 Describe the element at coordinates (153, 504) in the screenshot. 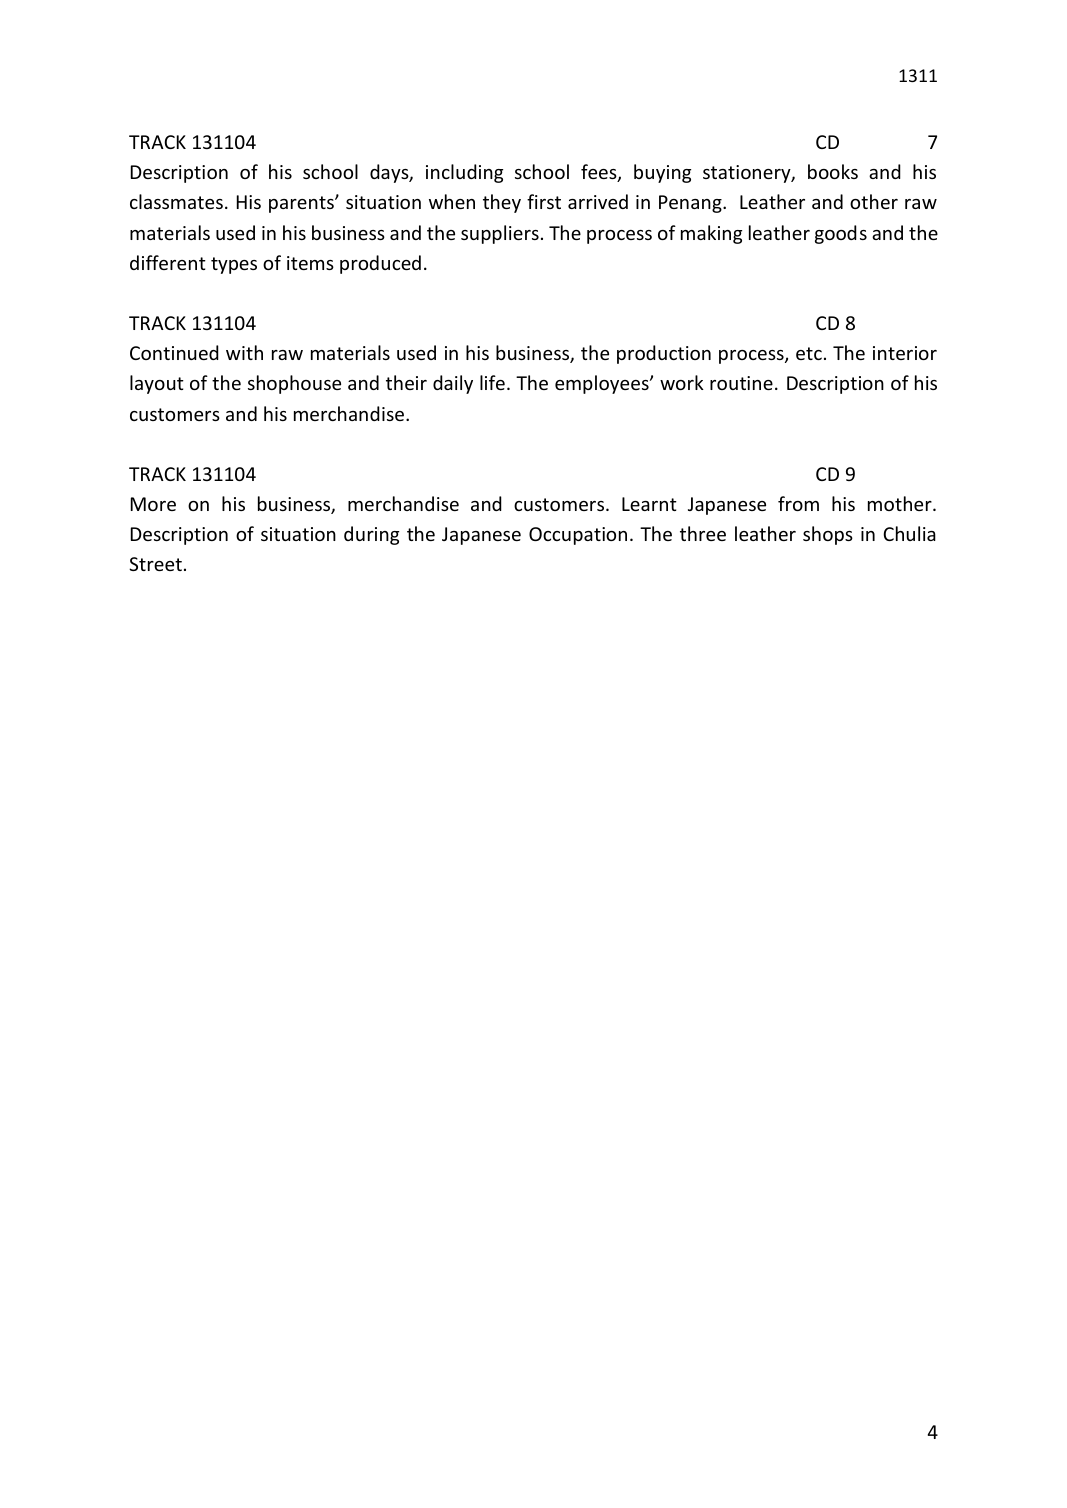

I see `More` at that location.
